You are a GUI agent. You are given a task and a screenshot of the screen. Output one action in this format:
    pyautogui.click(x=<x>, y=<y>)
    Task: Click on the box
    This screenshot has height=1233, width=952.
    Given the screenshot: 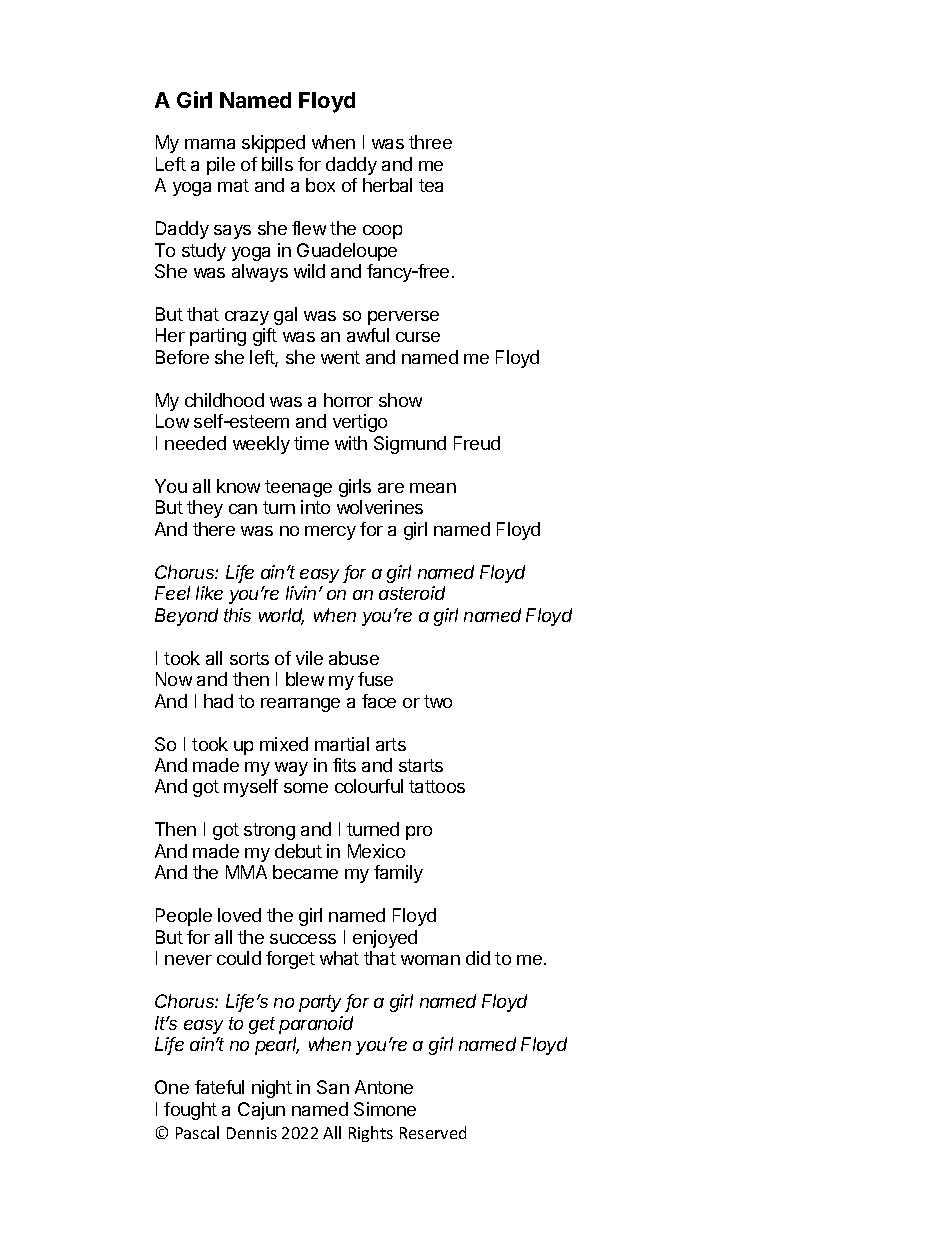 What is the action you would take?
    pyautogui.click(x=320, y=185)
